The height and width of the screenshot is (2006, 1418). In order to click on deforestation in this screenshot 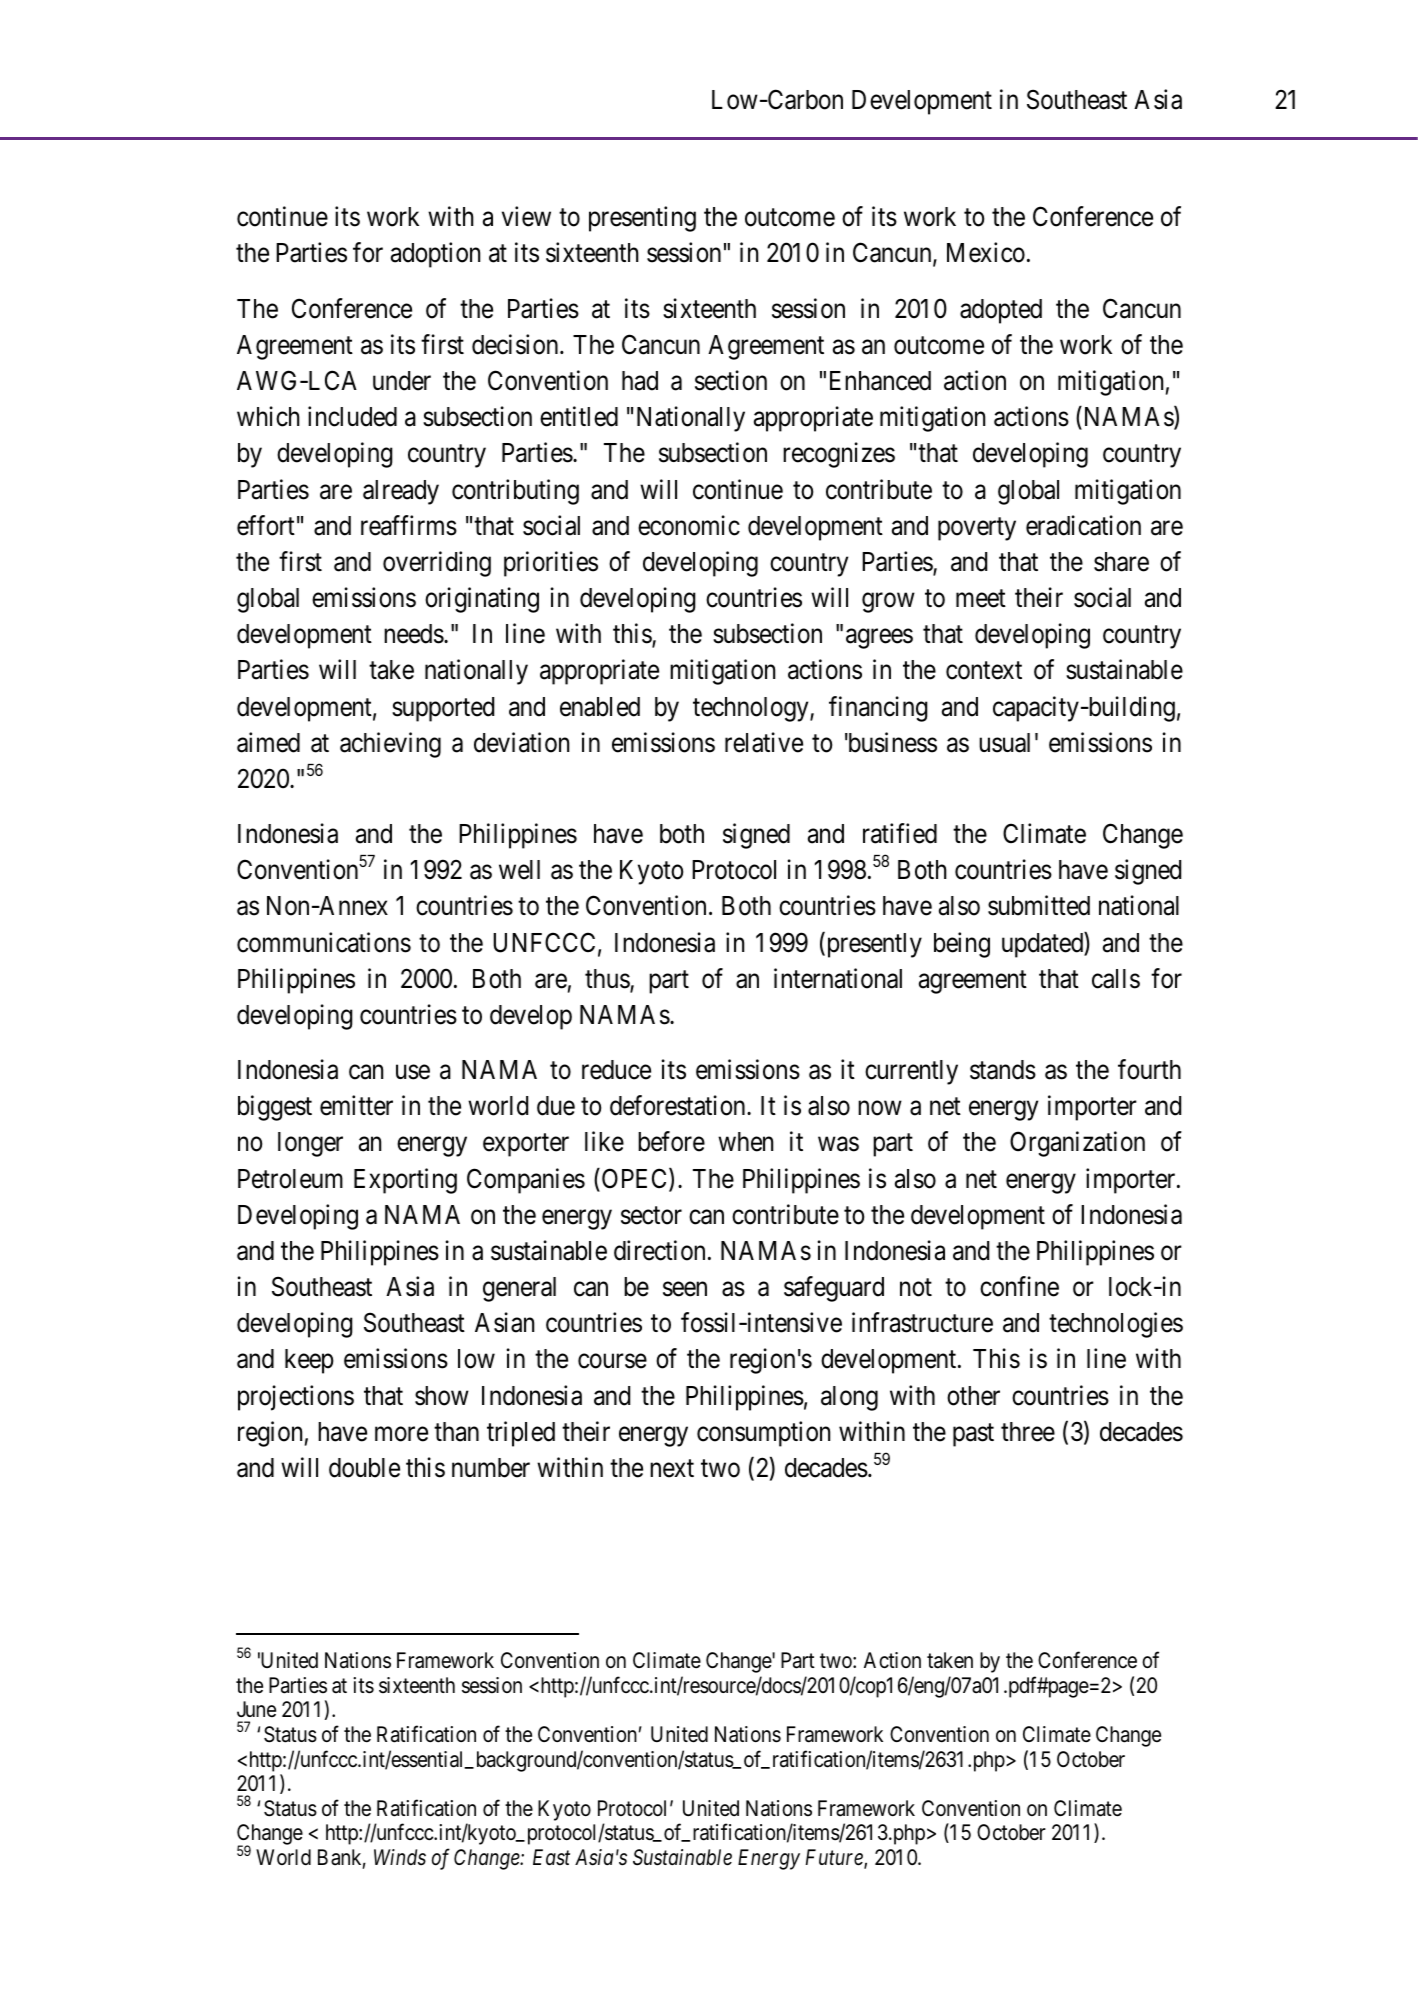, I will do `click(679, 1105)`.
